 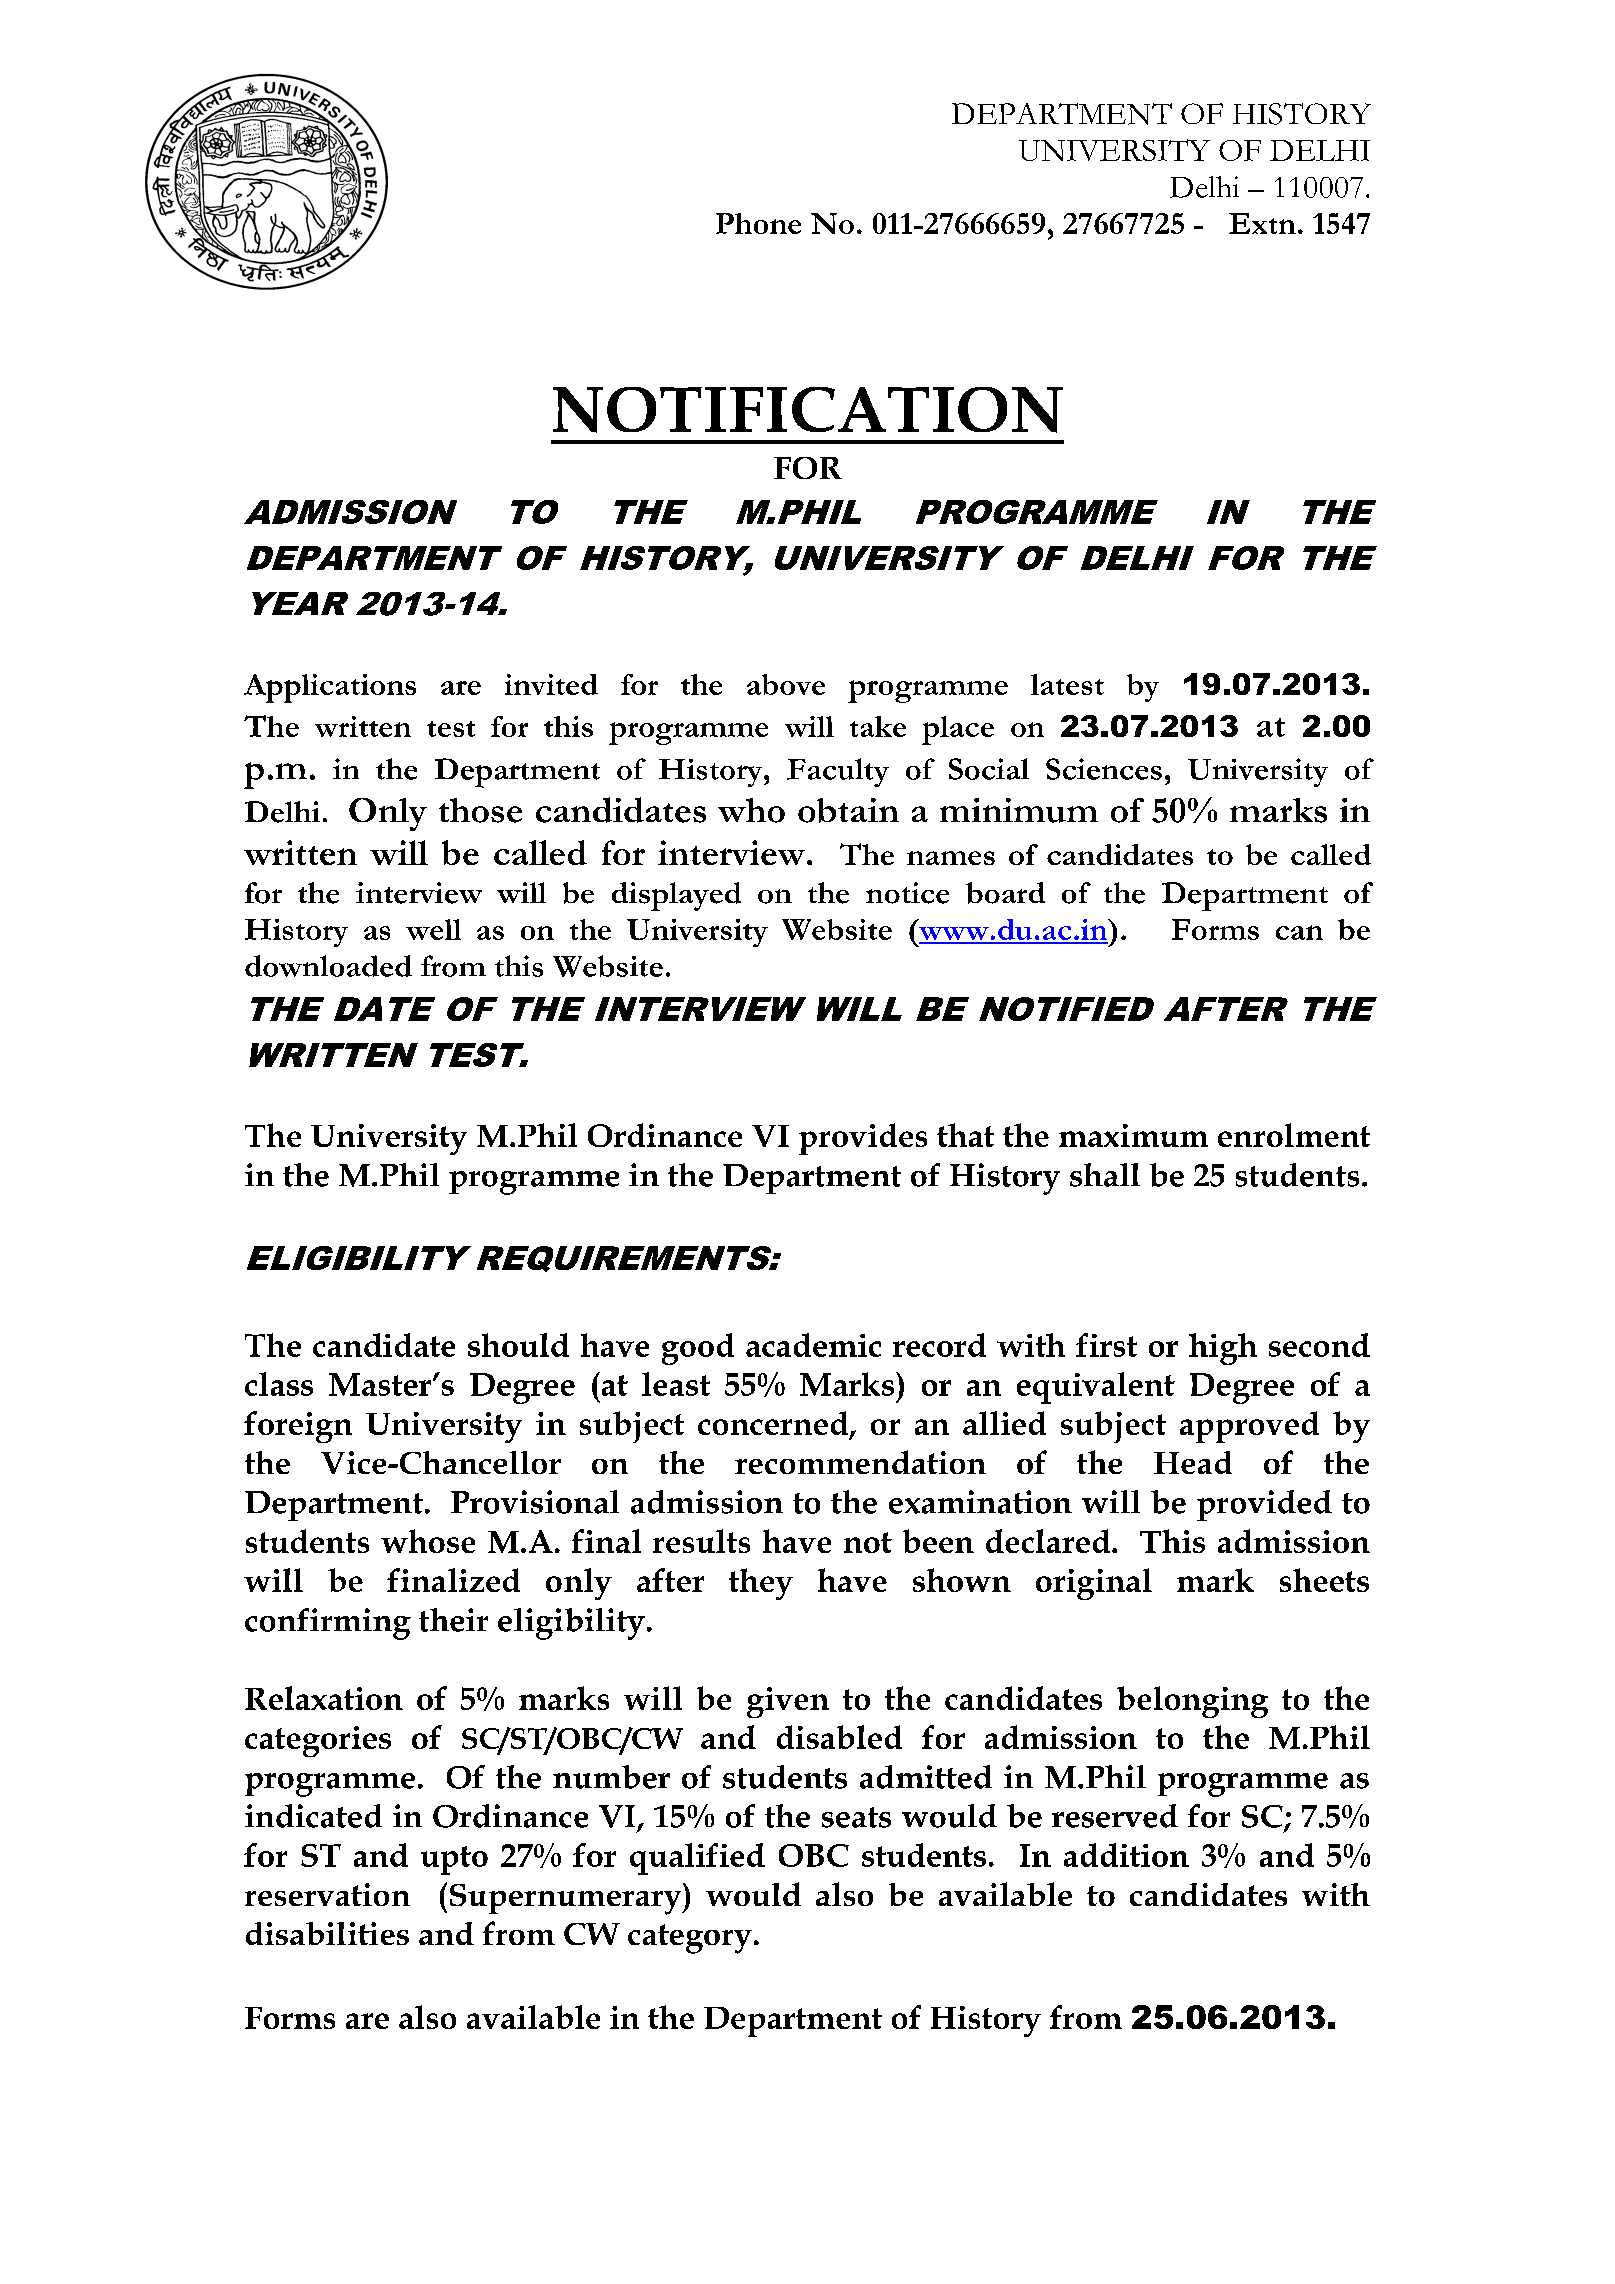 I want to click on place, so click(x=958, y=730).
